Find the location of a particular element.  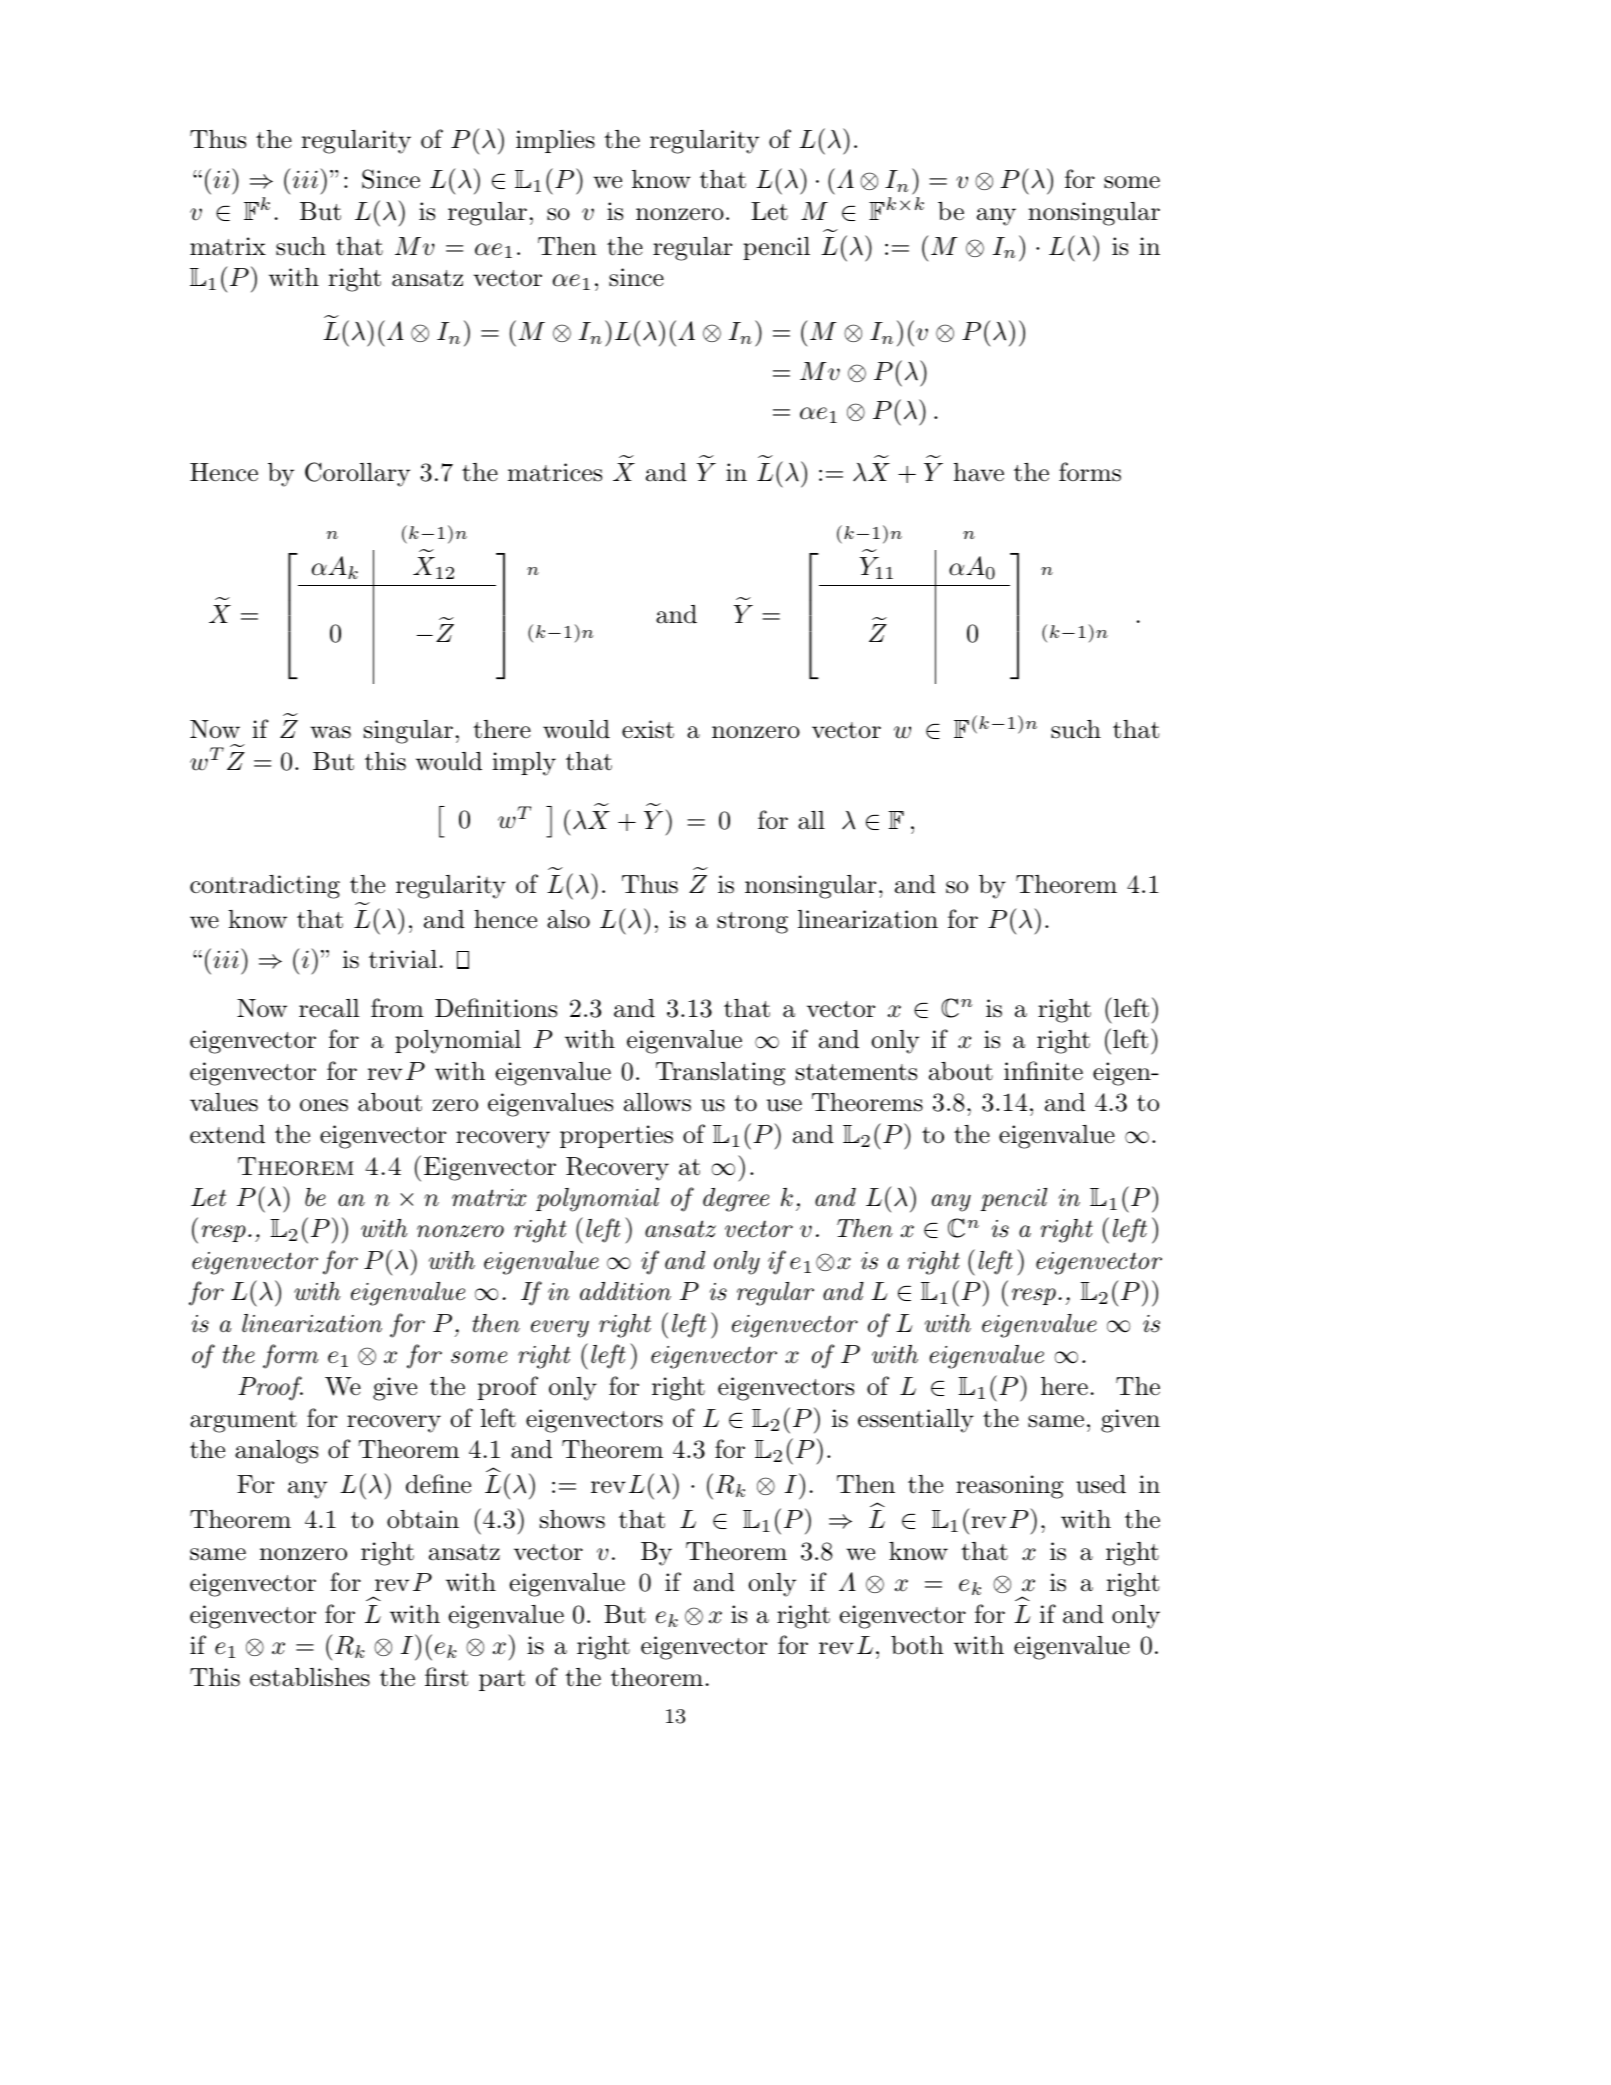

matrices is located at coordinates (555, 472).
